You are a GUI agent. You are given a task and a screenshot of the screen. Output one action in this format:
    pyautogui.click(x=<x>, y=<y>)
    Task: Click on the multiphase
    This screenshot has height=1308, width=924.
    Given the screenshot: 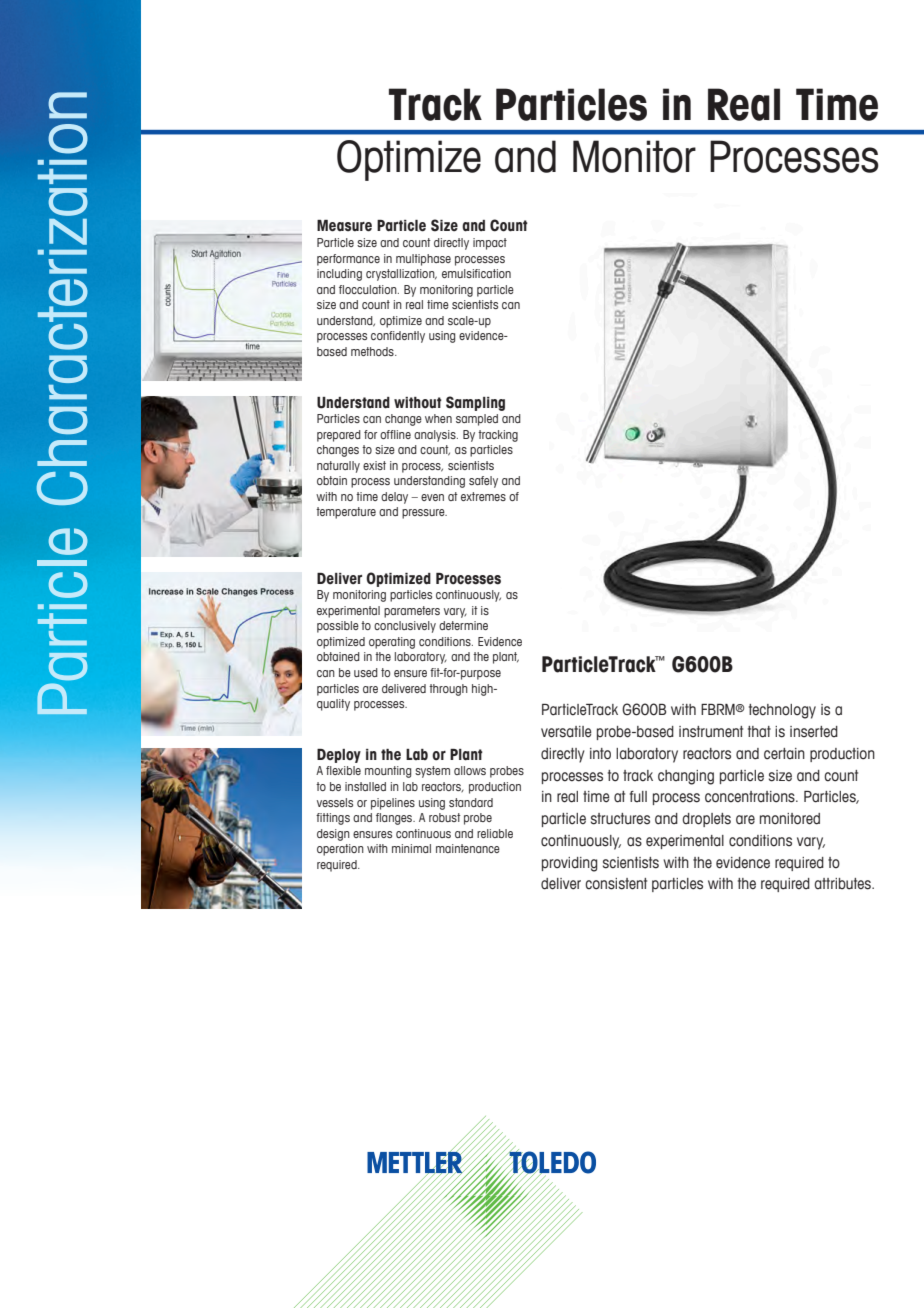 What is the action you would take?
    pyautogui.click(x=423, y=260)
